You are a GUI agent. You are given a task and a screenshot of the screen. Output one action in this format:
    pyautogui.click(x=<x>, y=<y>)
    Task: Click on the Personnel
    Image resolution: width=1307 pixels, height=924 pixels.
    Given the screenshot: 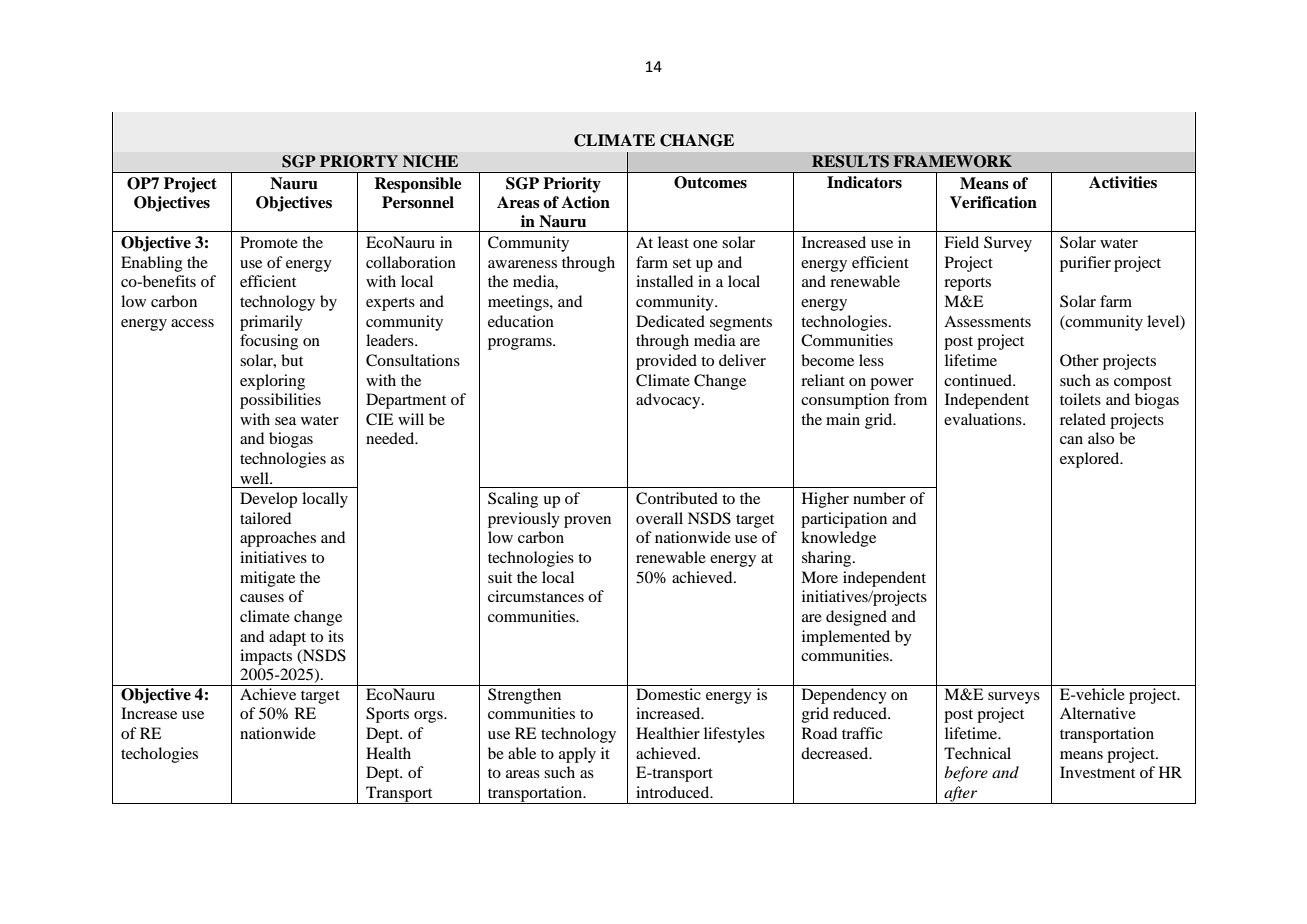 What is the action you would take?
    pyautogui.click(x=418, y=202)
